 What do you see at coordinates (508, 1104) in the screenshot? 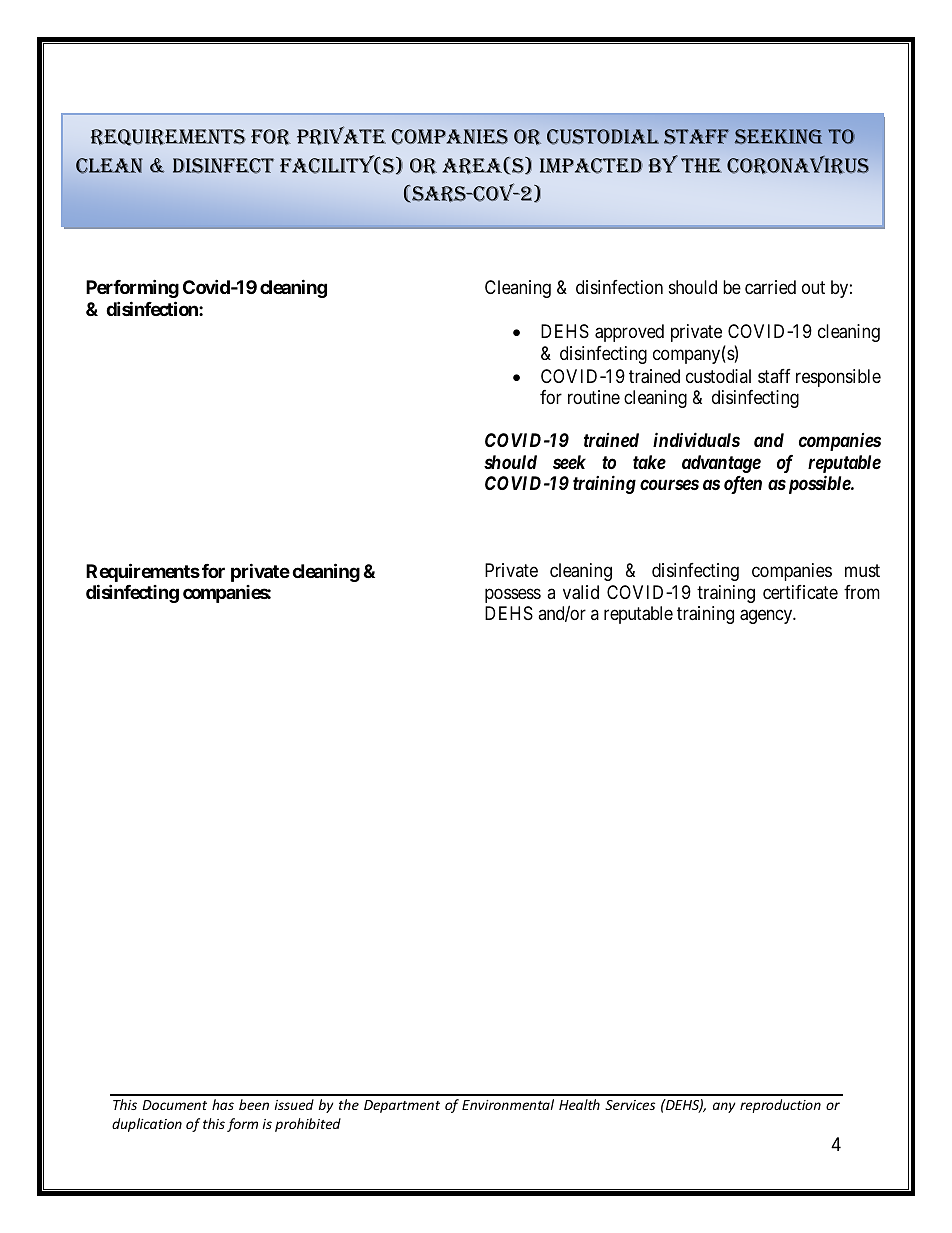
I see `Environmental` at bounding box center [508, 1104].
